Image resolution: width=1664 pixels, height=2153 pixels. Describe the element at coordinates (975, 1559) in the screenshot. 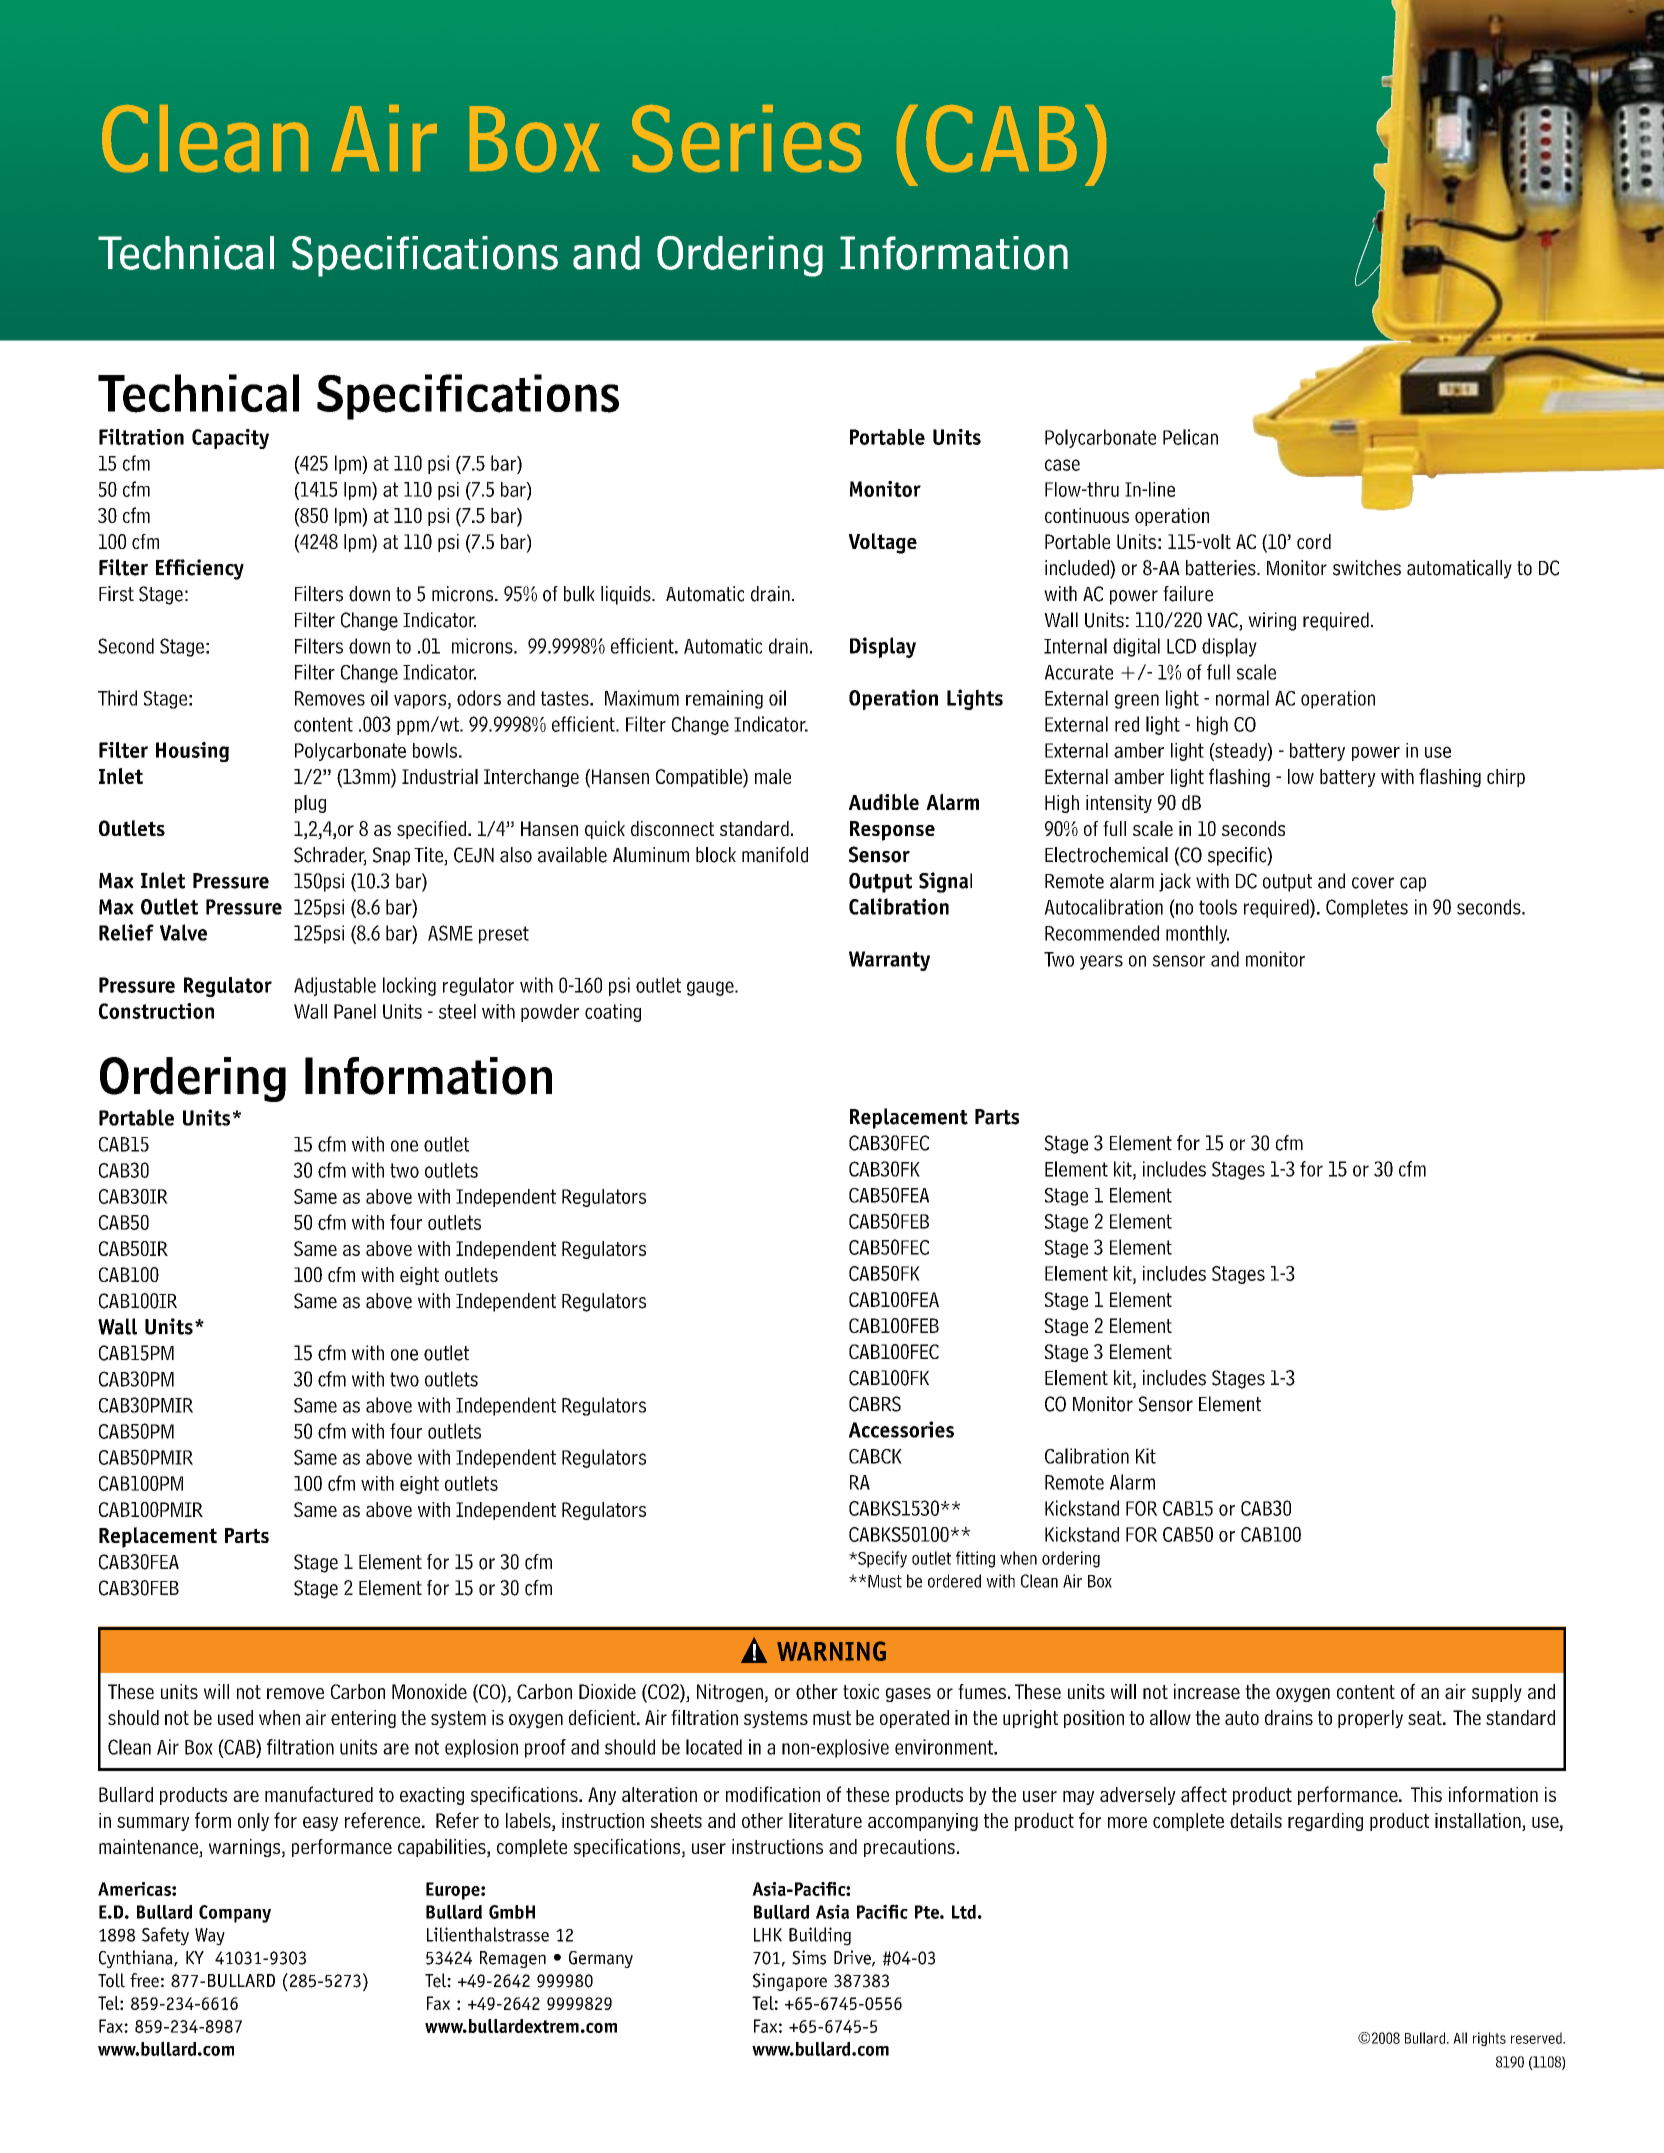

I see `fitting` at that location.
